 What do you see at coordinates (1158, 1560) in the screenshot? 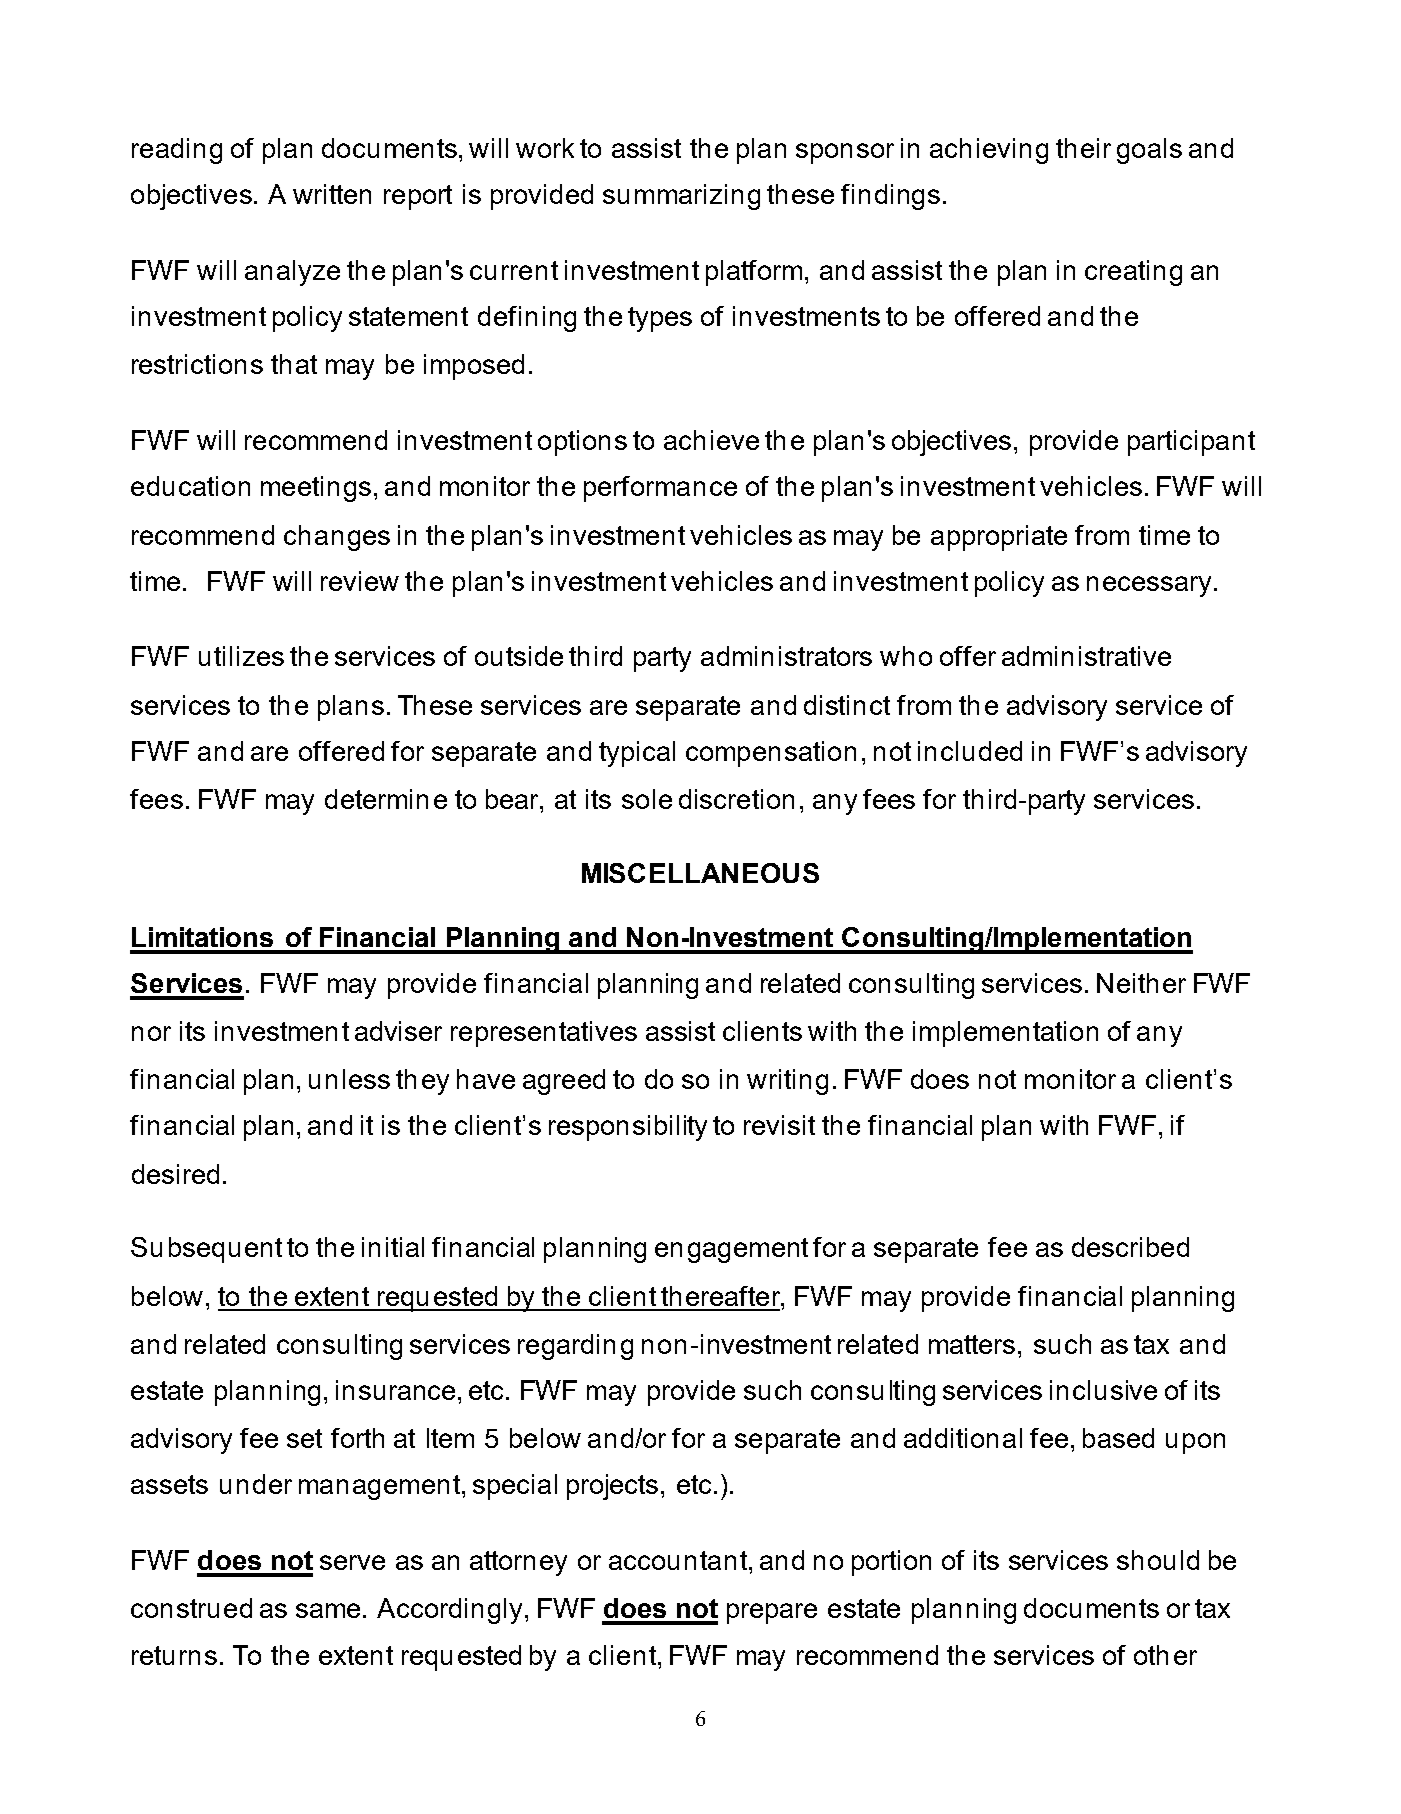
I see `should` at bounding box center [1158, 1560].
